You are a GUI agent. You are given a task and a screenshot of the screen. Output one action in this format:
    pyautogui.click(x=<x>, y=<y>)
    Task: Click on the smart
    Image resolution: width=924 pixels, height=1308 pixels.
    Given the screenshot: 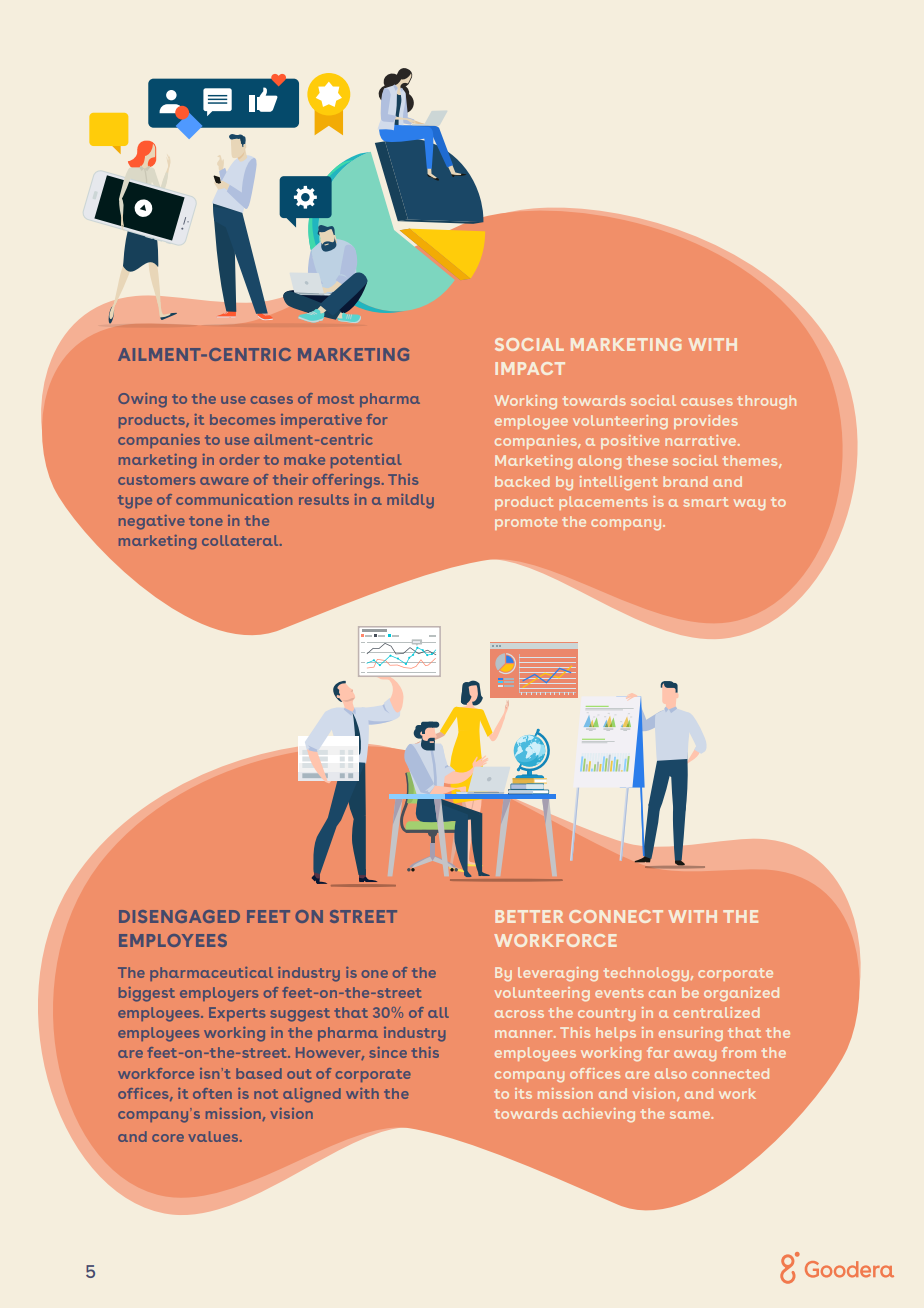 What is the action you would take?
    pyautogui.click(x=705, y=502)
